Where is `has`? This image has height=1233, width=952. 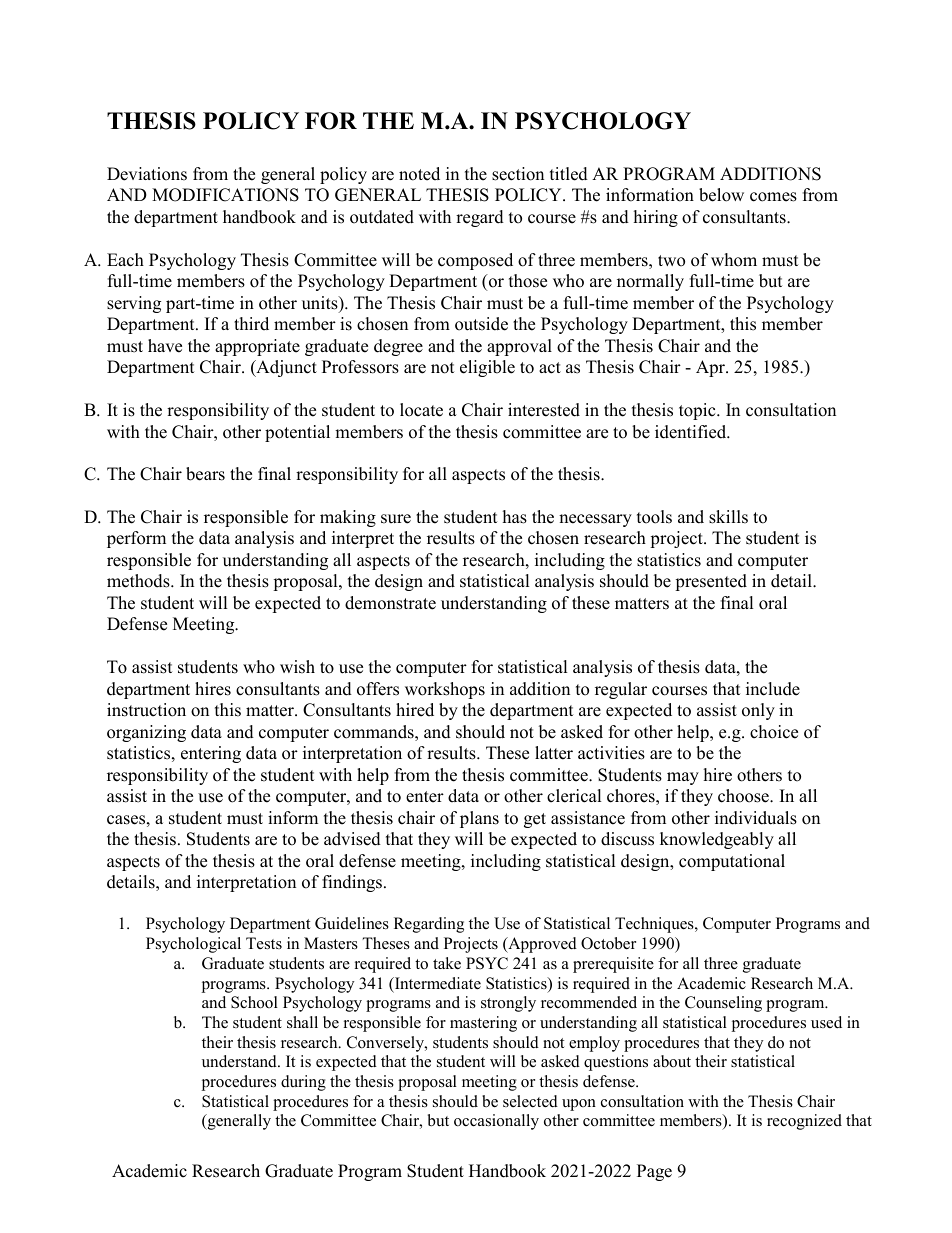
has is located at coordinates (515, 517).
